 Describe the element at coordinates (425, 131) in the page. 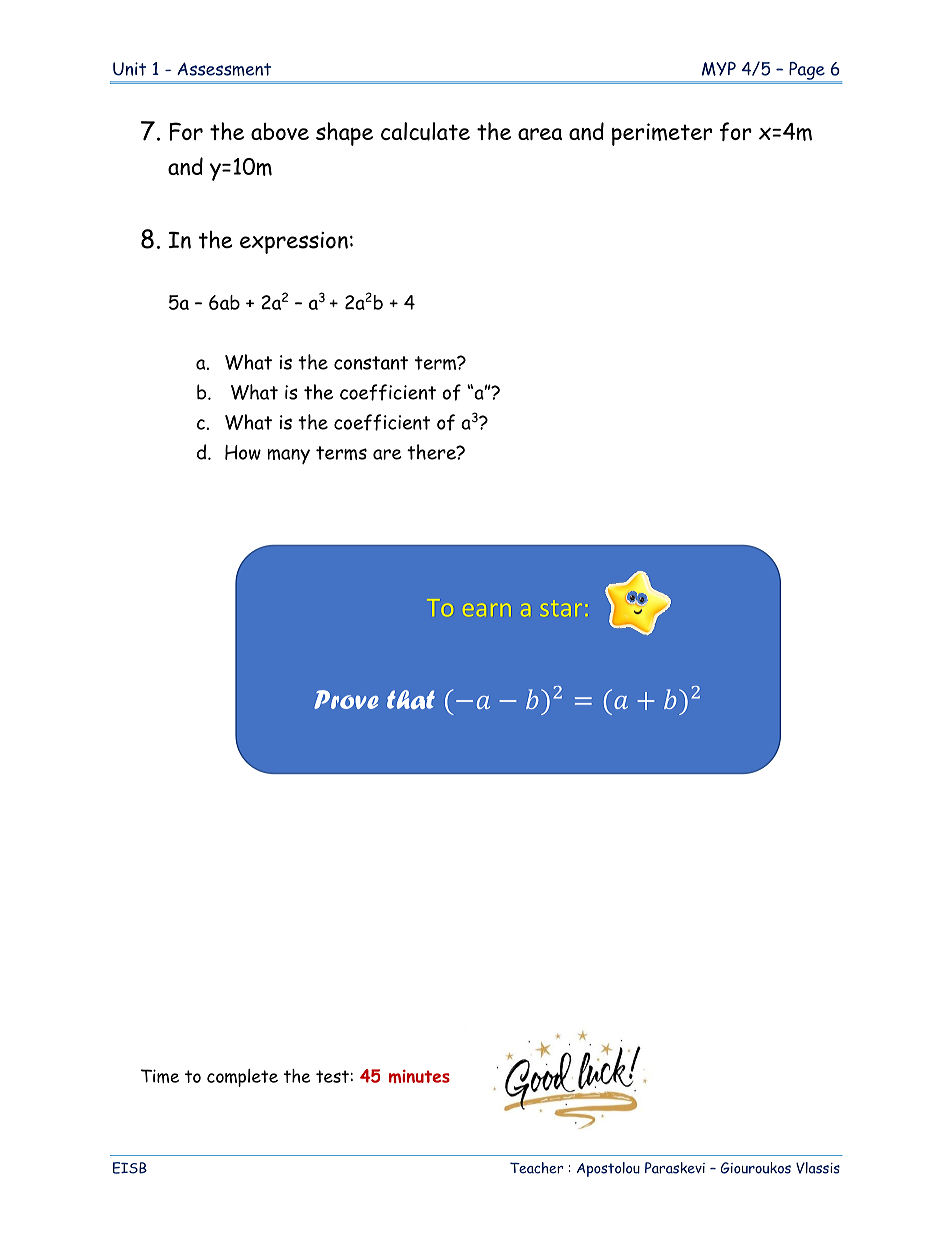

I see `calculate` at that location.
